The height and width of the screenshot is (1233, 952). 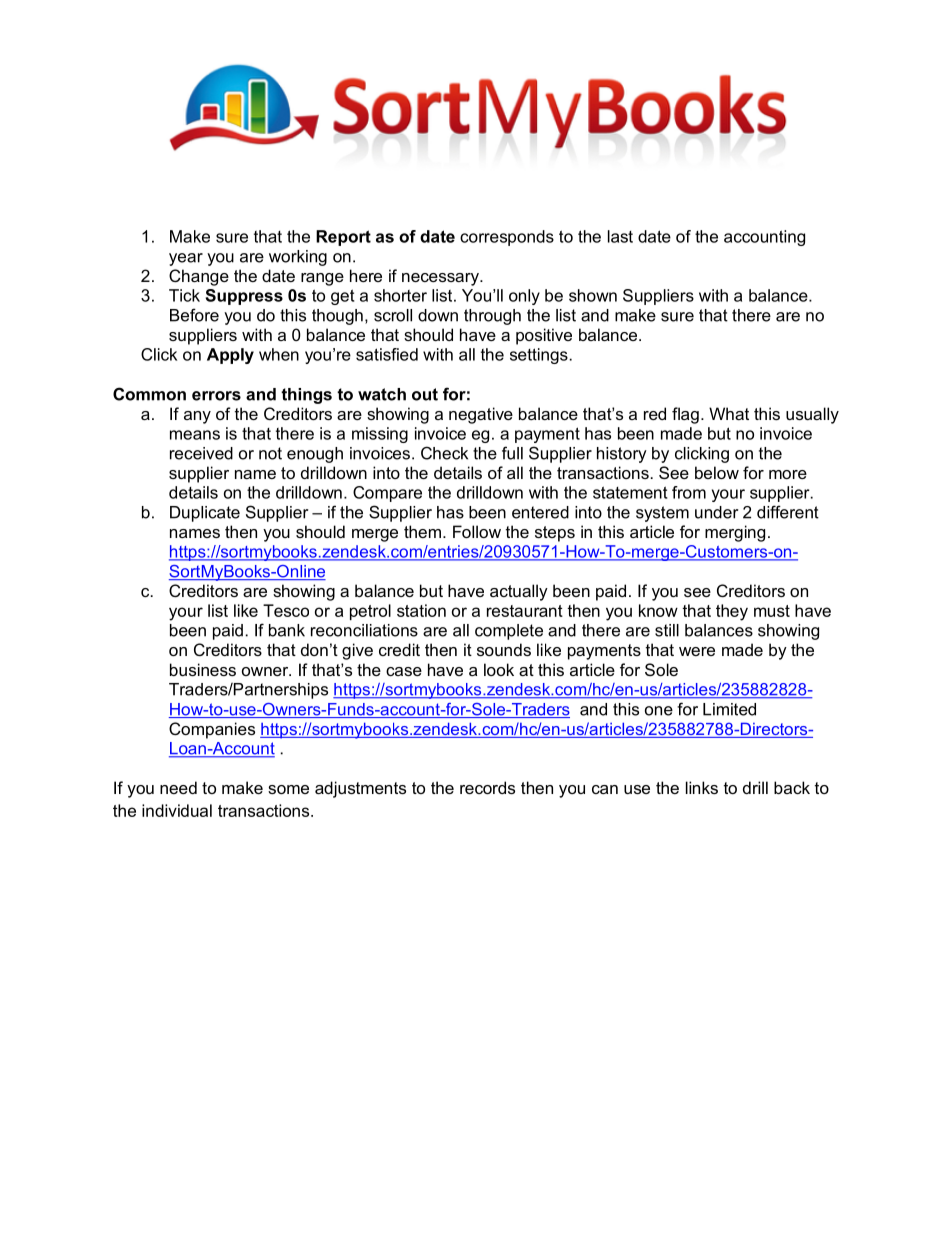 What do you see at coordinates (620, 236) in the screenshot?
I see `last` at bounding box center [620, 236].
